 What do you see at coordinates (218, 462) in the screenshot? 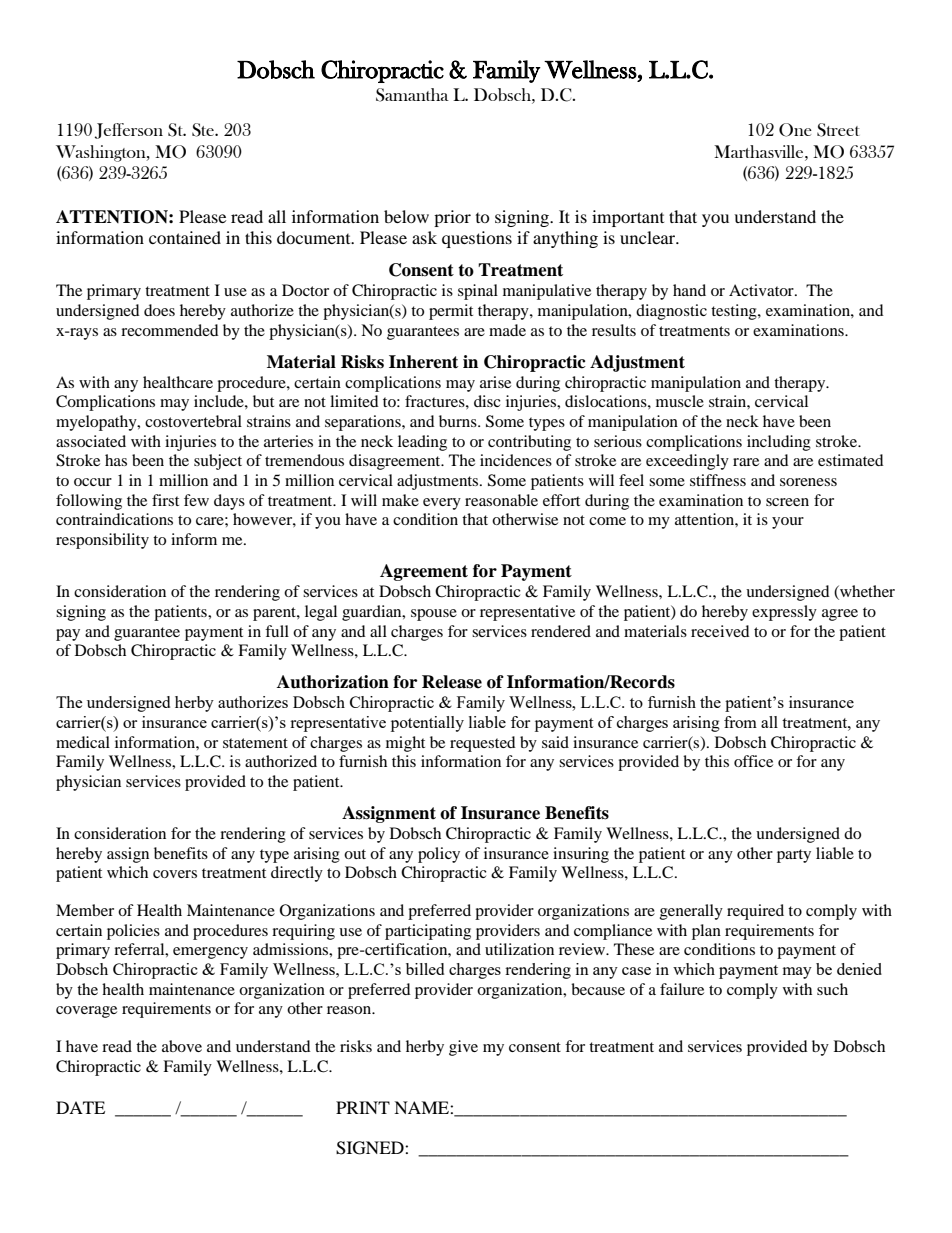
I see `subject` at bounding box center [218, 462].
